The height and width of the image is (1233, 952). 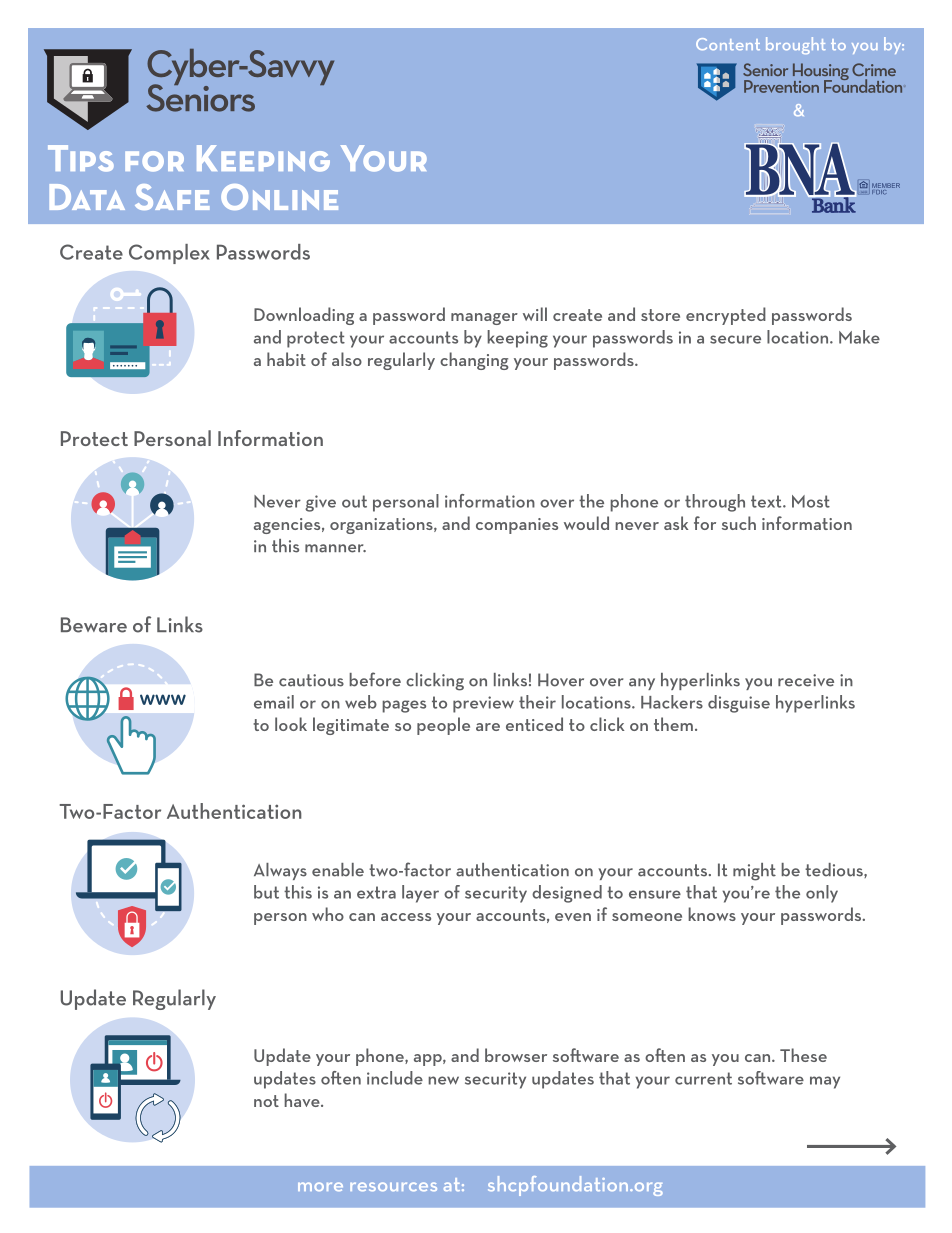 What do you see at coordinates (279, 197) in the image?
I see `Online` at bounding box center [279, 197].
